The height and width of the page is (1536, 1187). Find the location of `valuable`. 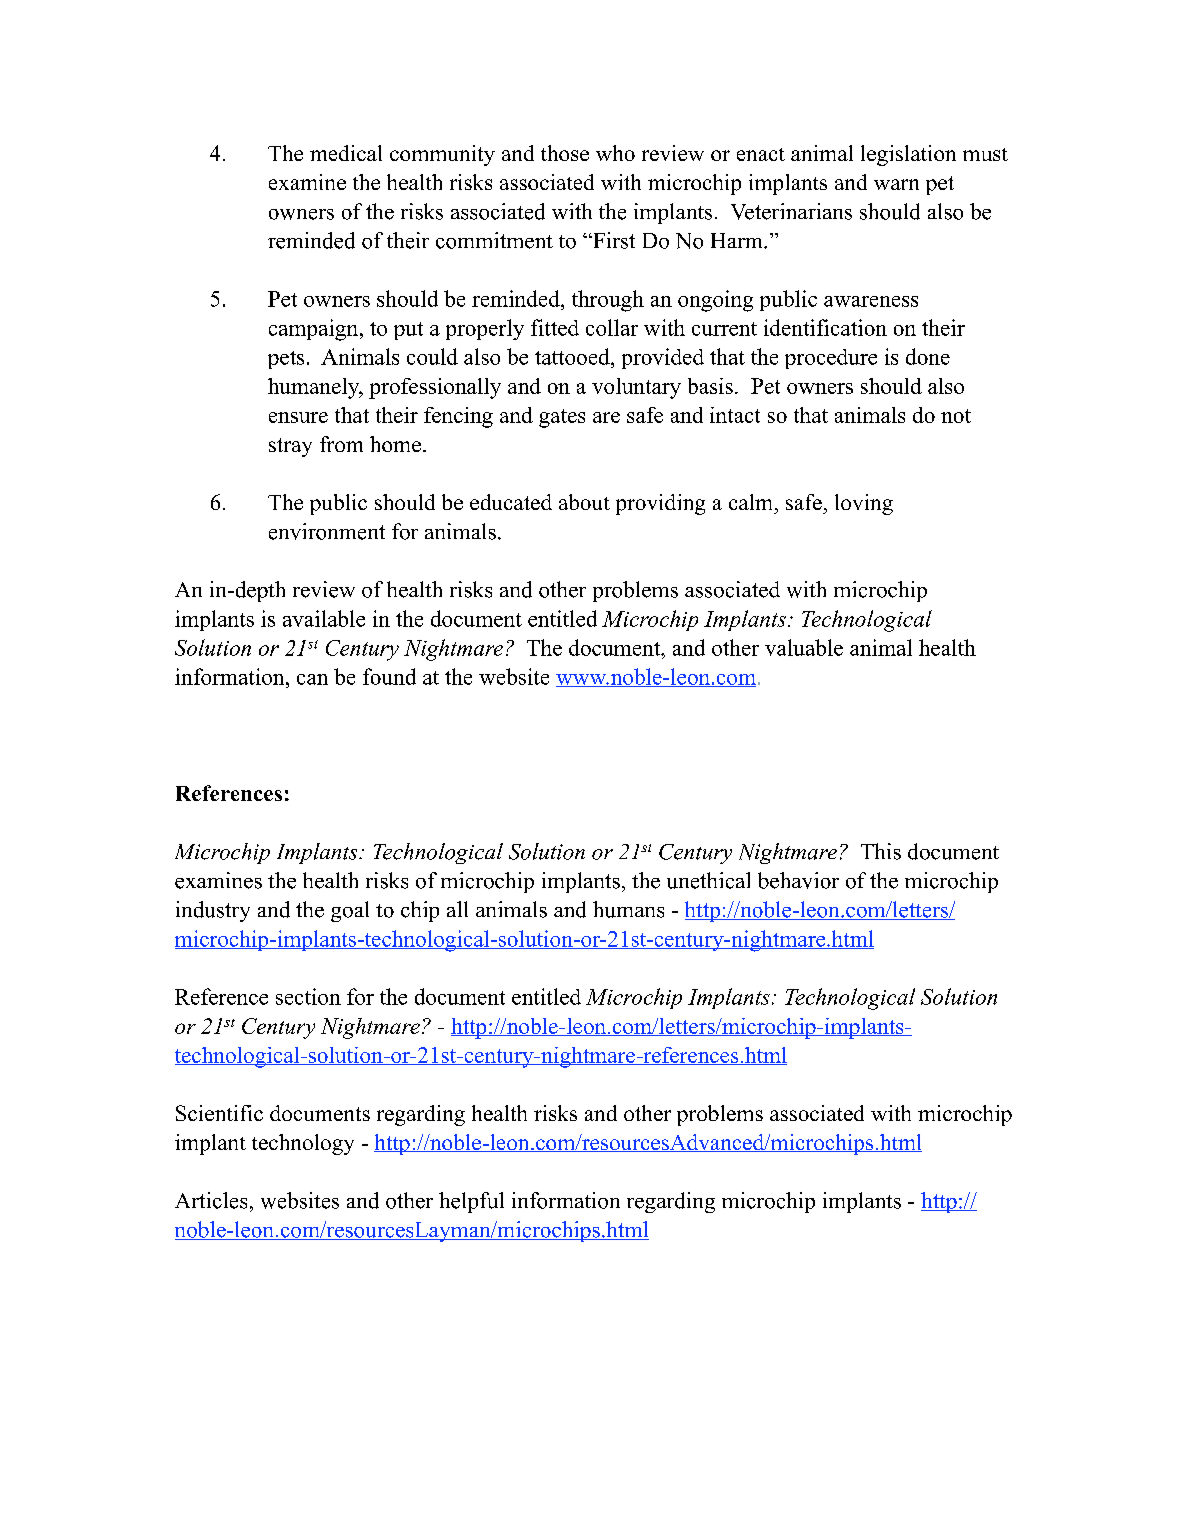

valuable is located at coordinates (804, 647).
